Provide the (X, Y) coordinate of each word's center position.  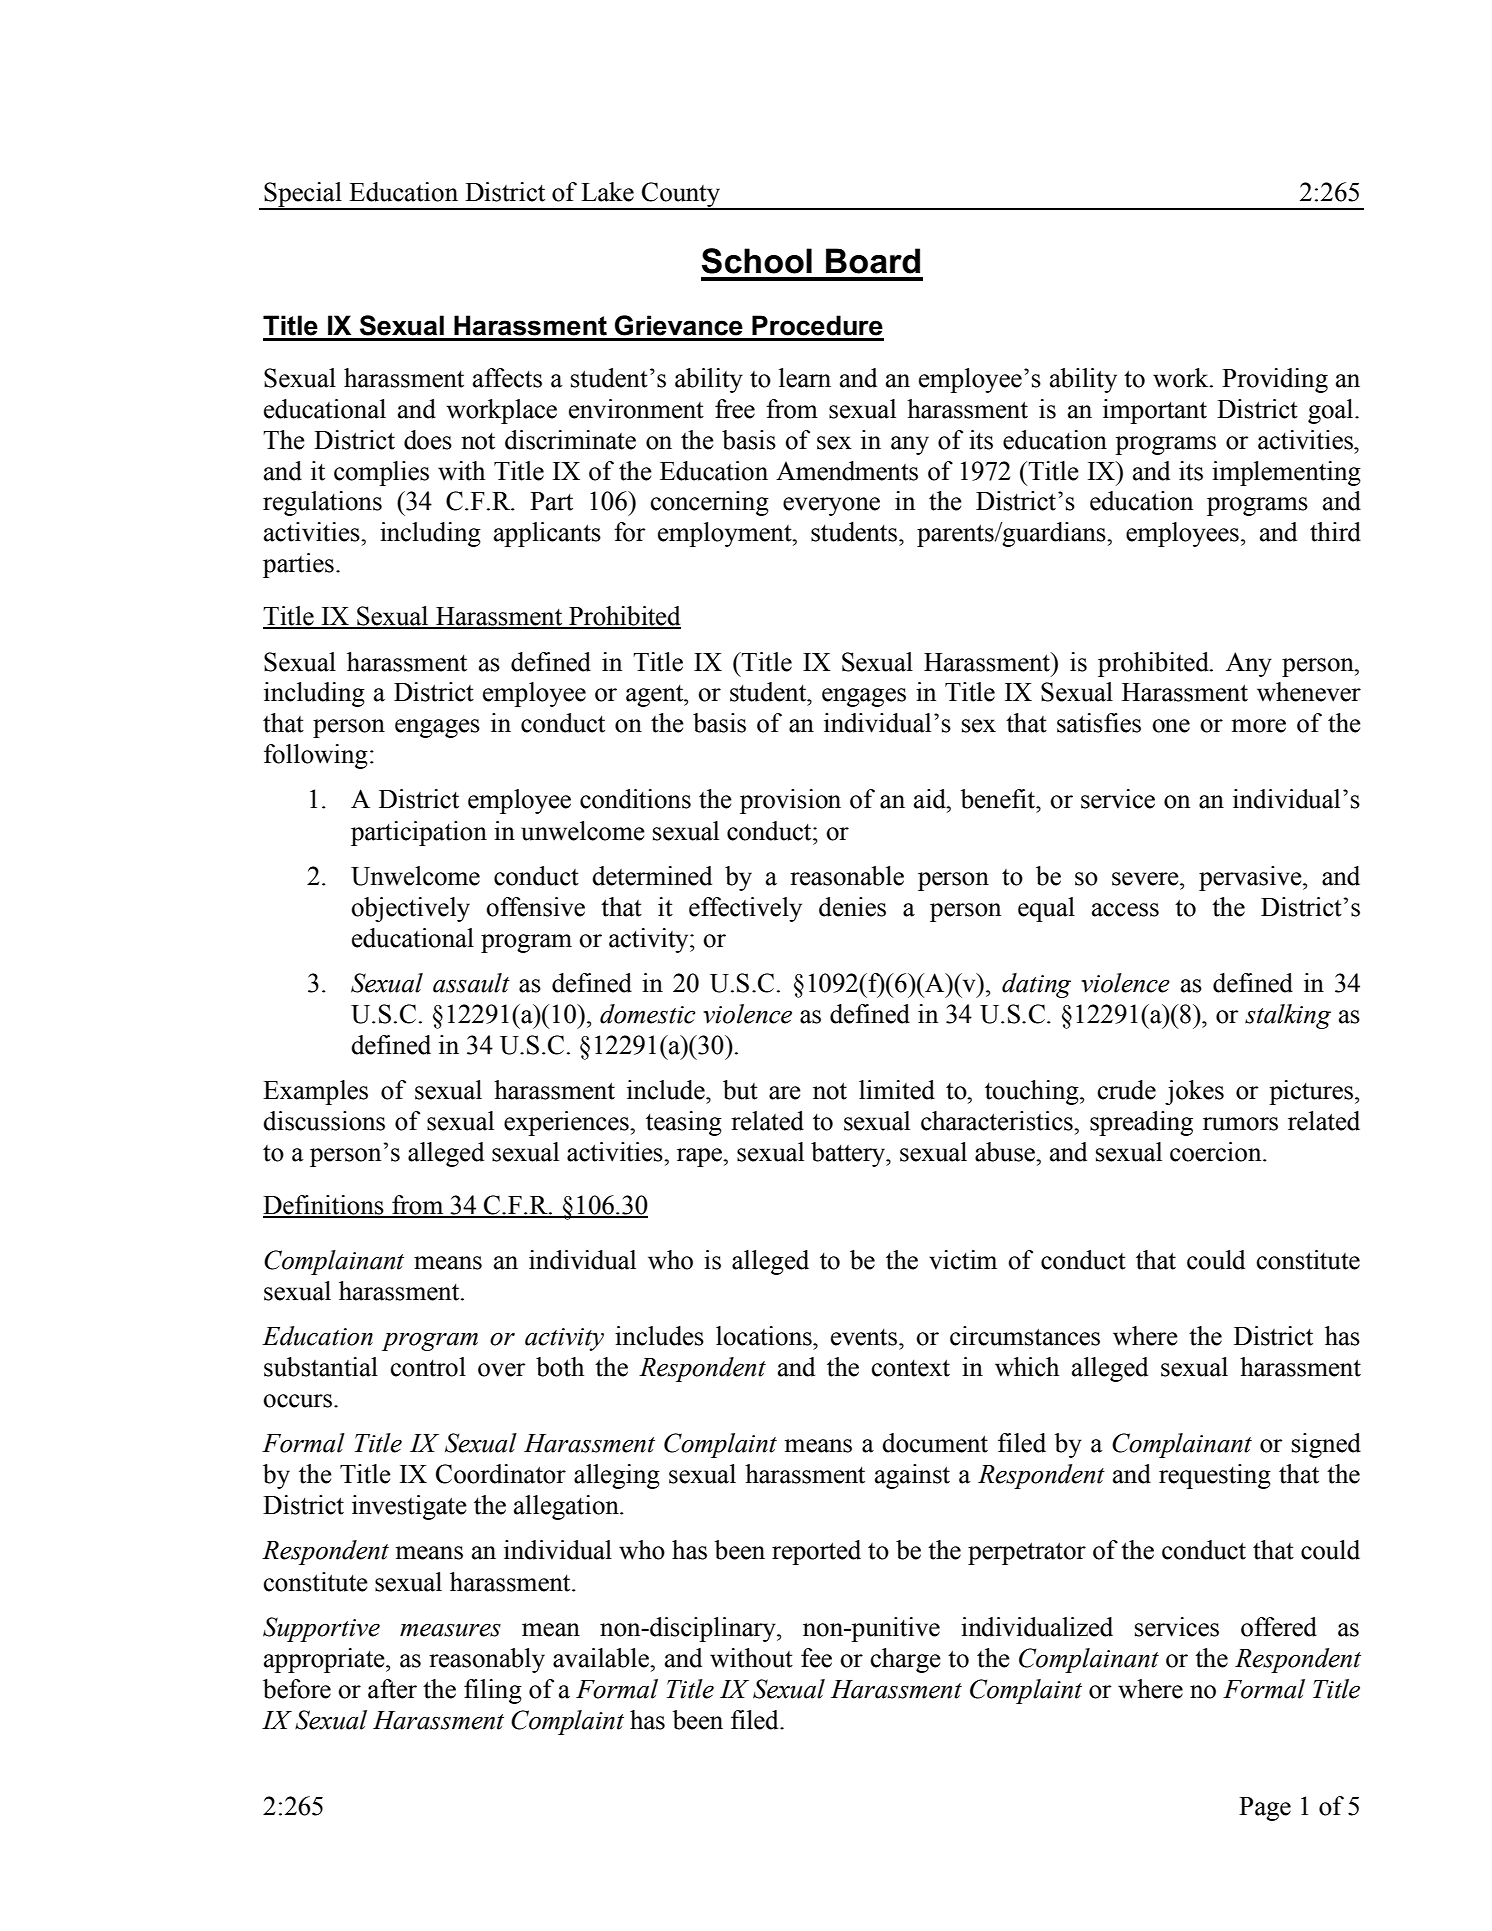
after (392, 1689)
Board (873, 261)
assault (471, 983)
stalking (1288, 1016)
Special (303, 195)
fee (816, 1658)
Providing (1275, 380)
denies (852, 907)
